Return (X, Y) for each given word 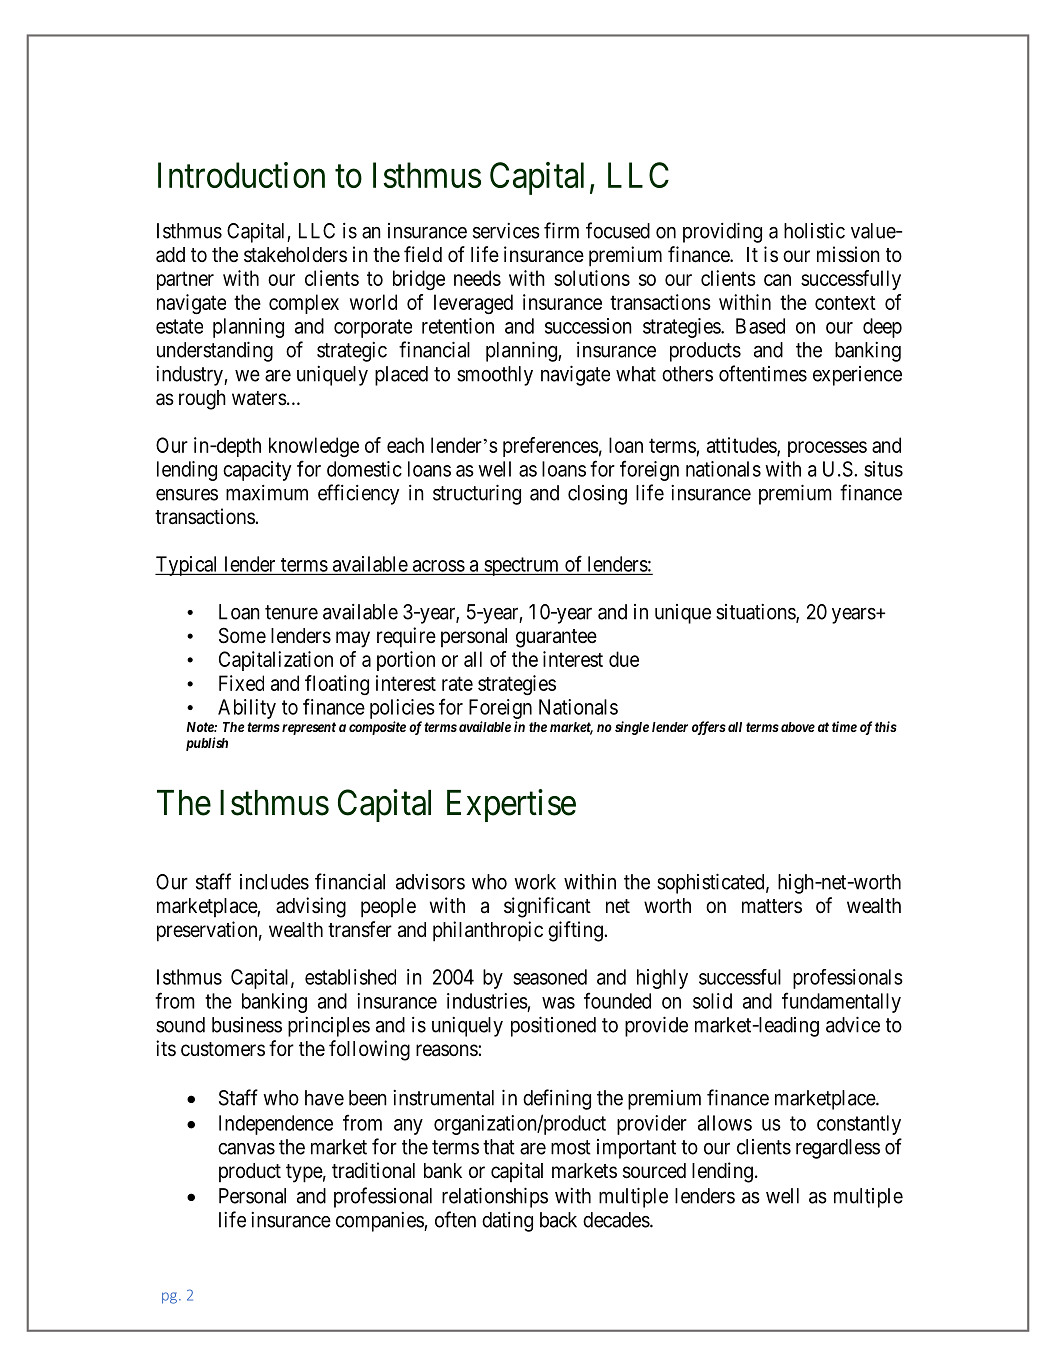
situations (756, 613)
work (535, 882)
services (506, 231)
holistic (814, 231)
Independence (276, 1125)
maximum (267, 493)
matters (772, 906)
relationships (495, 1197)
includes (274, 882)
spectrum (522, 566)
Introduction (241, 175)
